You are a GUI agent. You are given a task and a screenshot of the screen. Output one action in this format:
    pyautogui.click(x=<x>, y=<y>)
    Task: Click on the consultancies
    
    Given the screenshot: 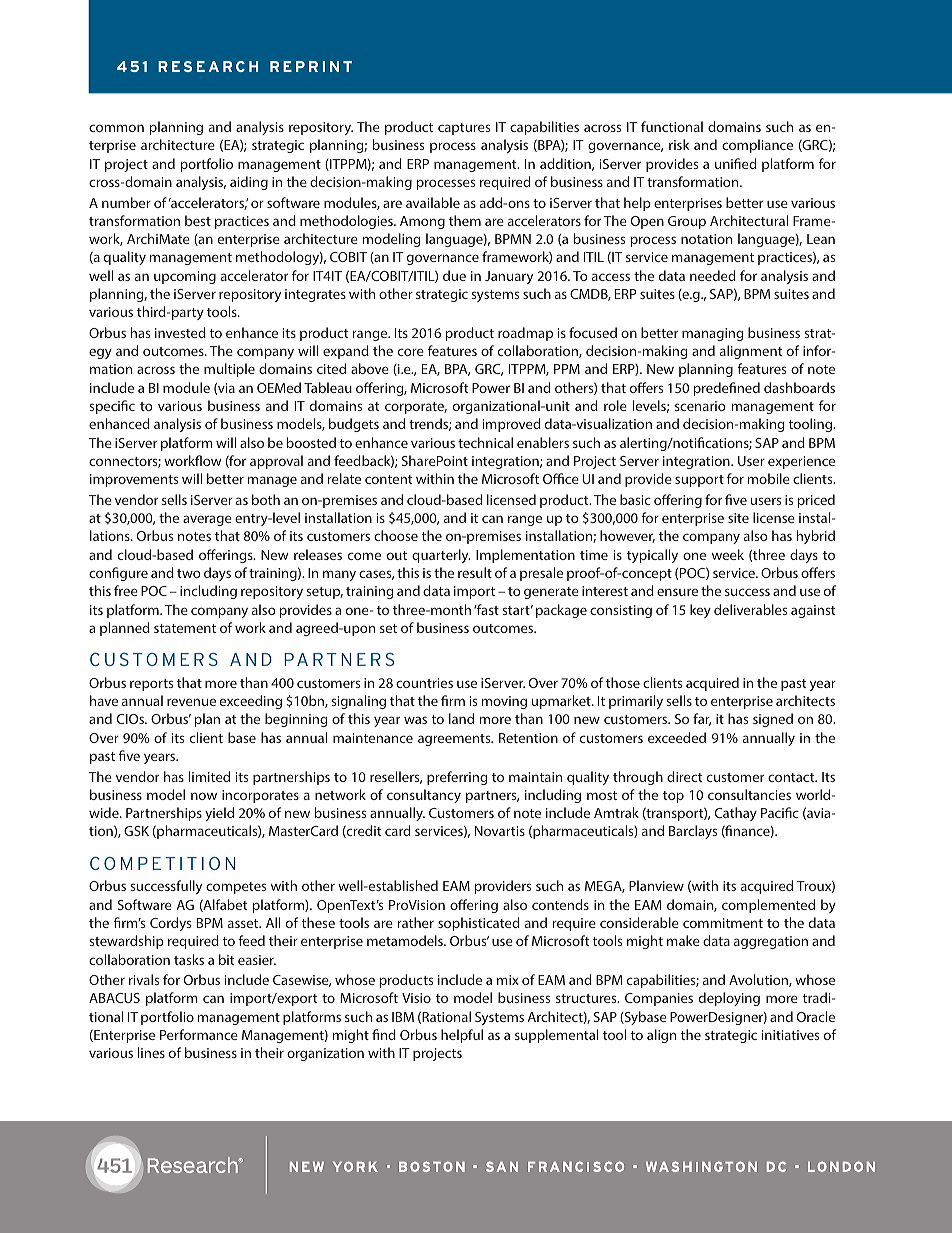 What is the action you would take?
    pyautogui.click(x=749, y=794)
